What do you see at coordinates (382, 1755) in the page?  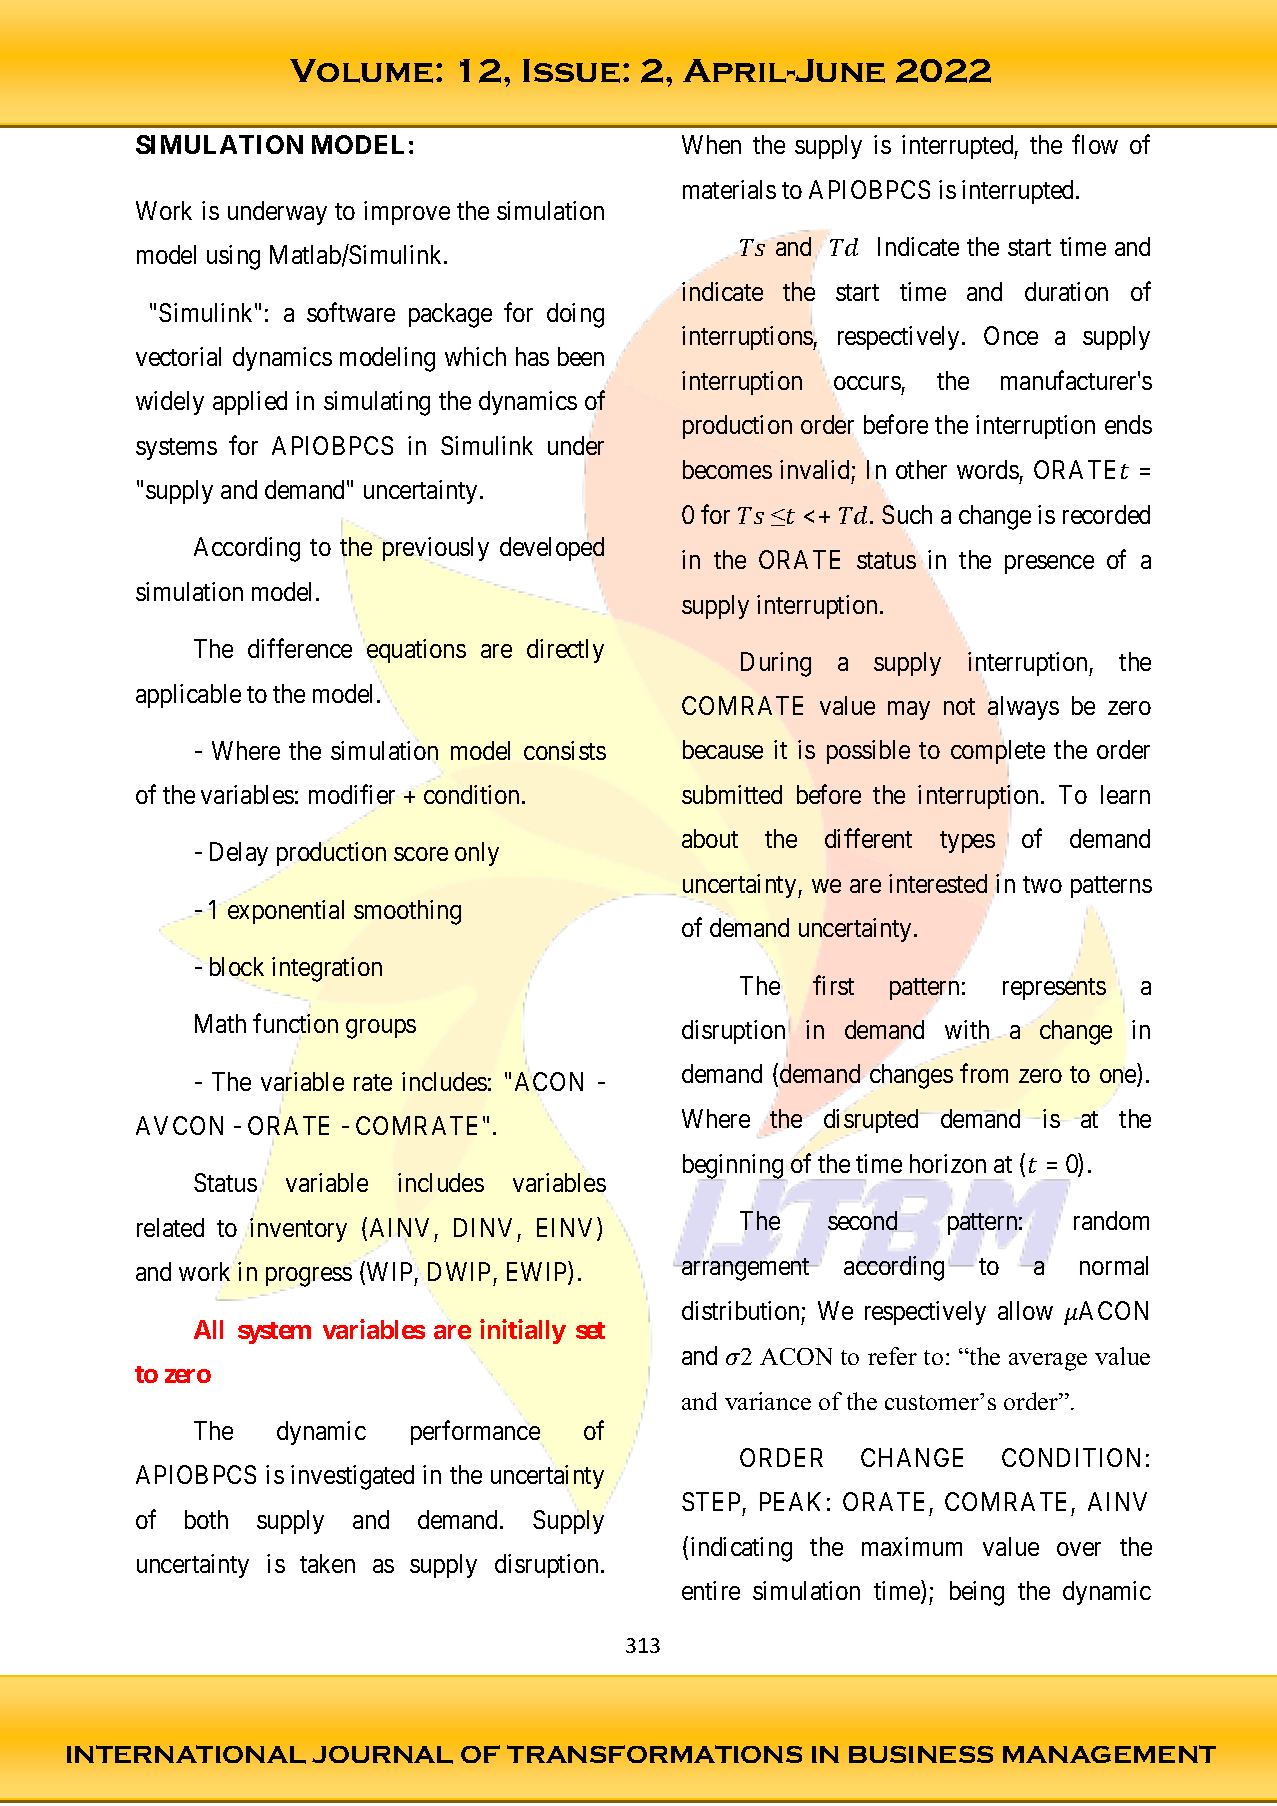 I see `JOURNAL` at bounding box center [382, 1755].
